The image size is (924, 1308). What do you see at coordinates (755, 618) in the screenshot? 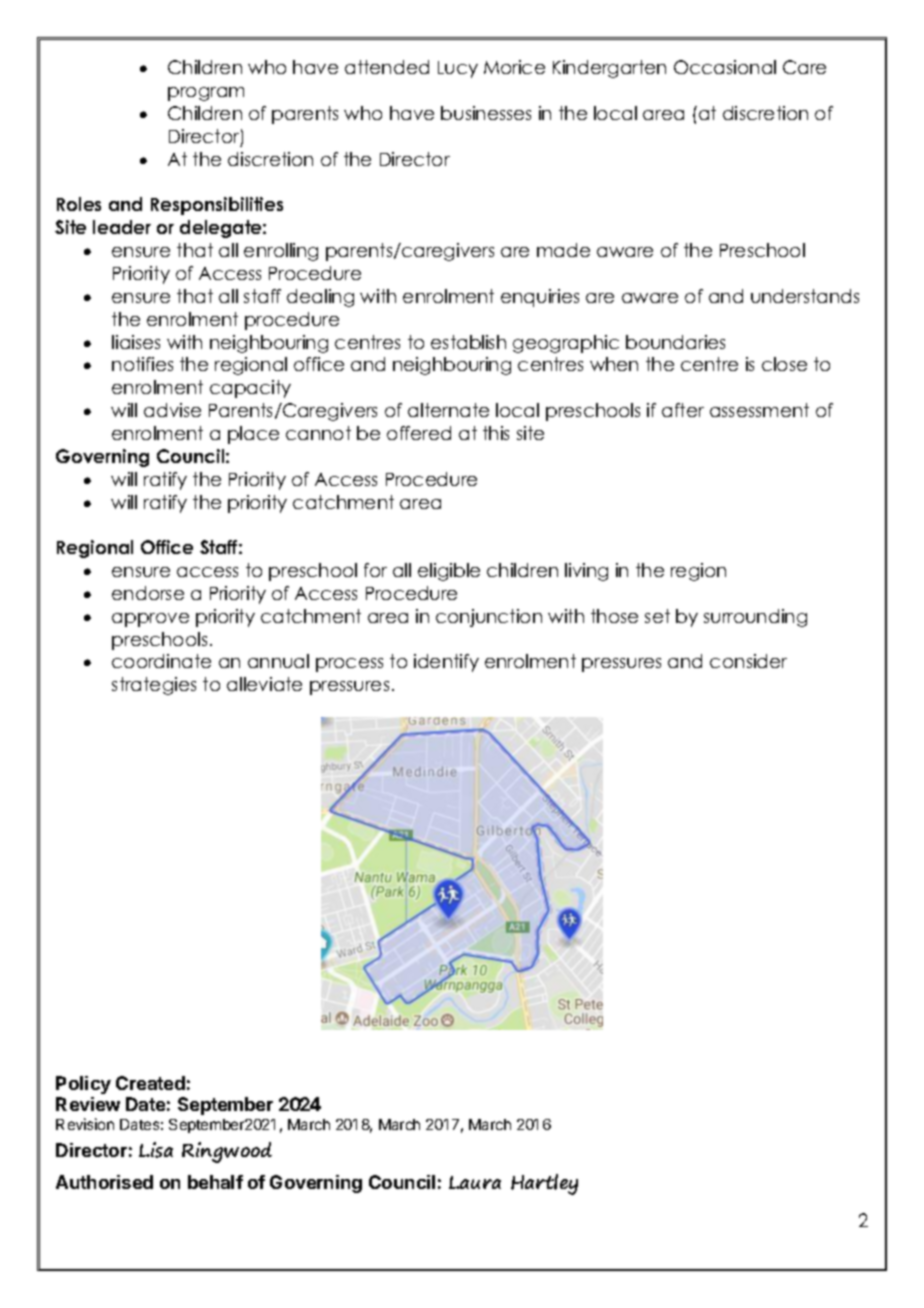
I see `surrounding` at bounding box center [755, 618].
